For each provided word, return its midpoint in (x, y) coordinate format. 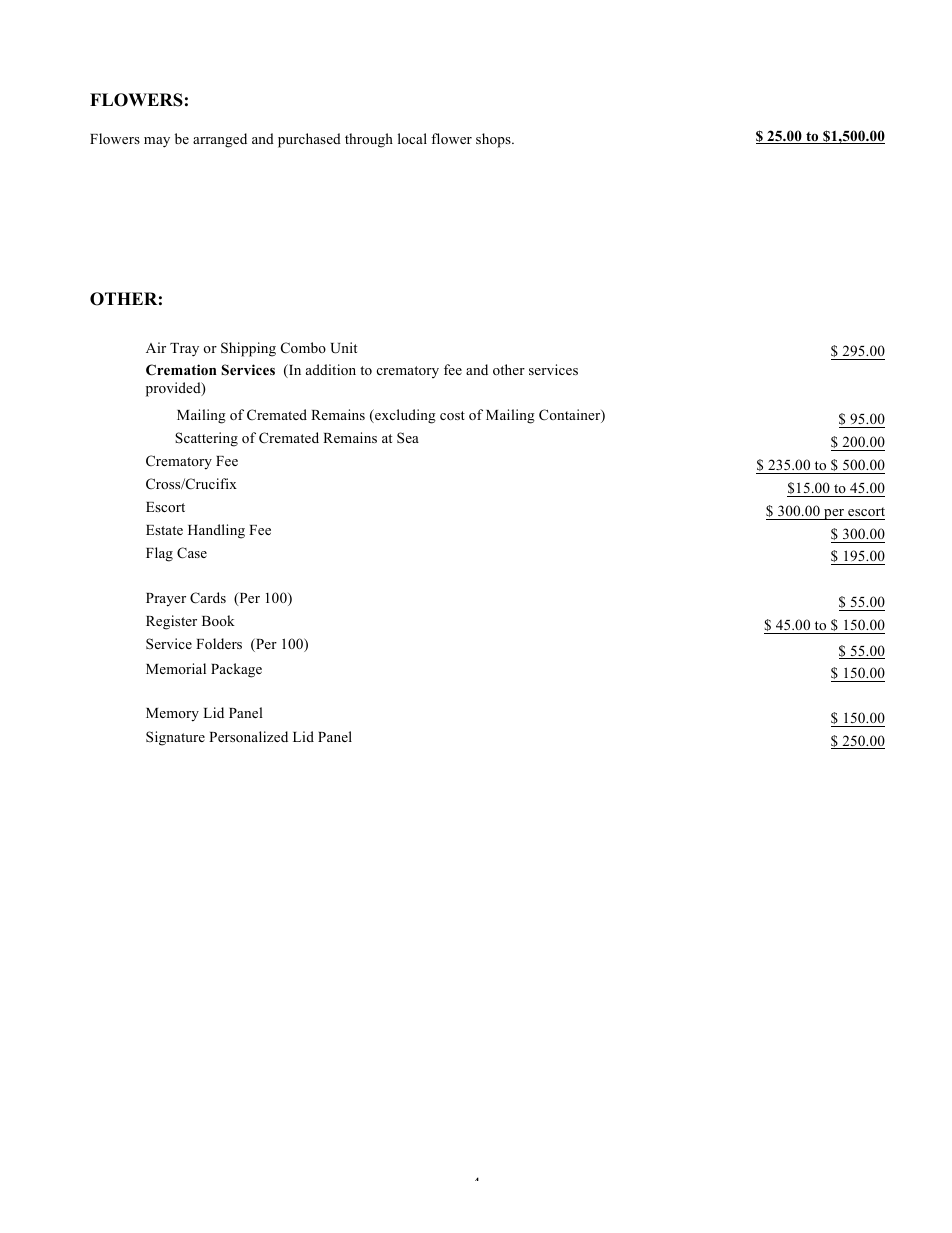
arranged (220, 140)
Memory (172, 715)
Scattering (206, 439)
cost (452, 415)
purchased (309, 140)
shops (494, 140)
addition (331, 369)
